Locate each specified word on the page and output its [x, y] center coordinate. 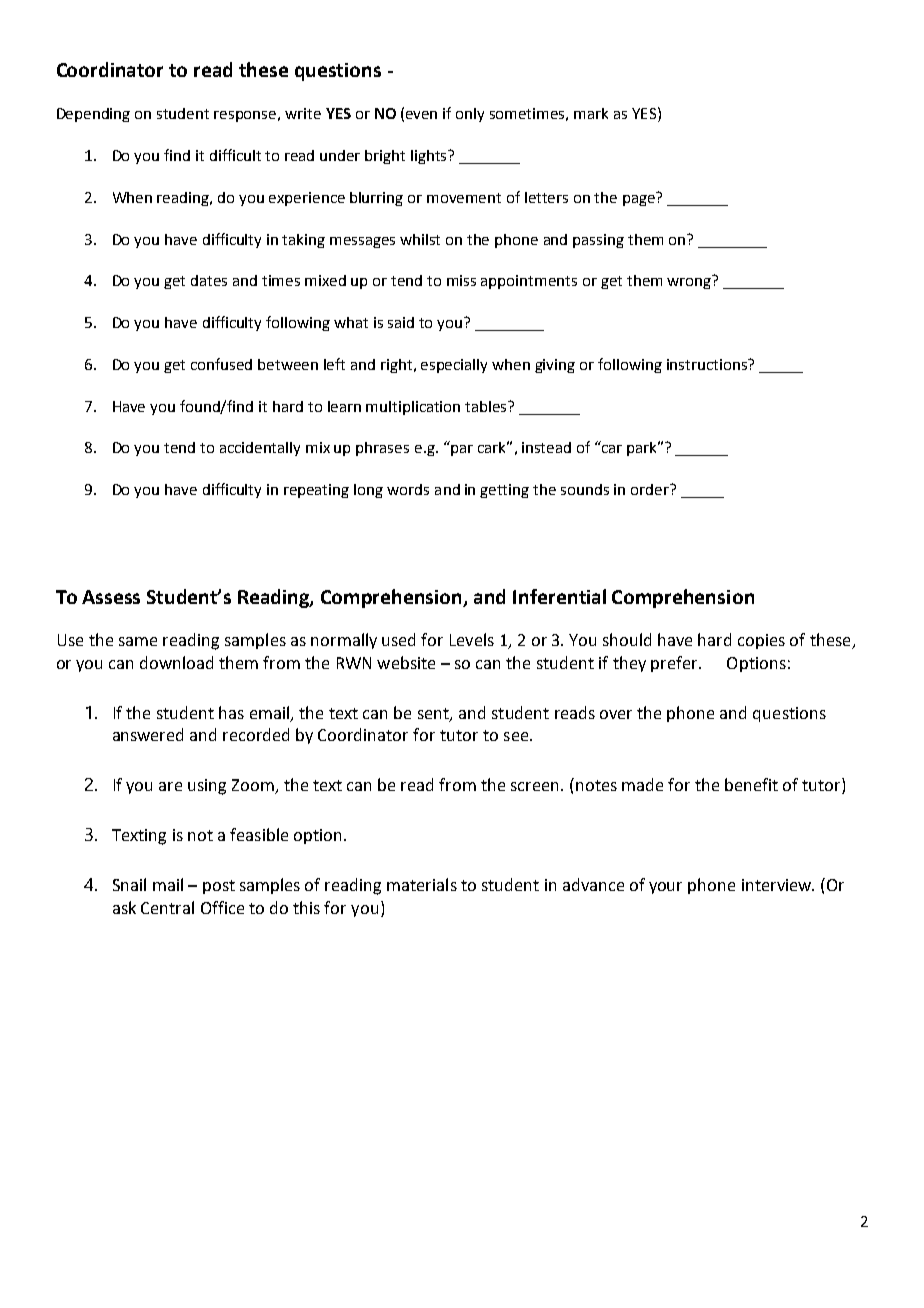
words [408, 489]
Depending [93, 115]
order [651, 489]
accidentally [260, 449]
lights [430, 157]
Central [167, 907]
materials [422, 884]
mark [591, 113]
